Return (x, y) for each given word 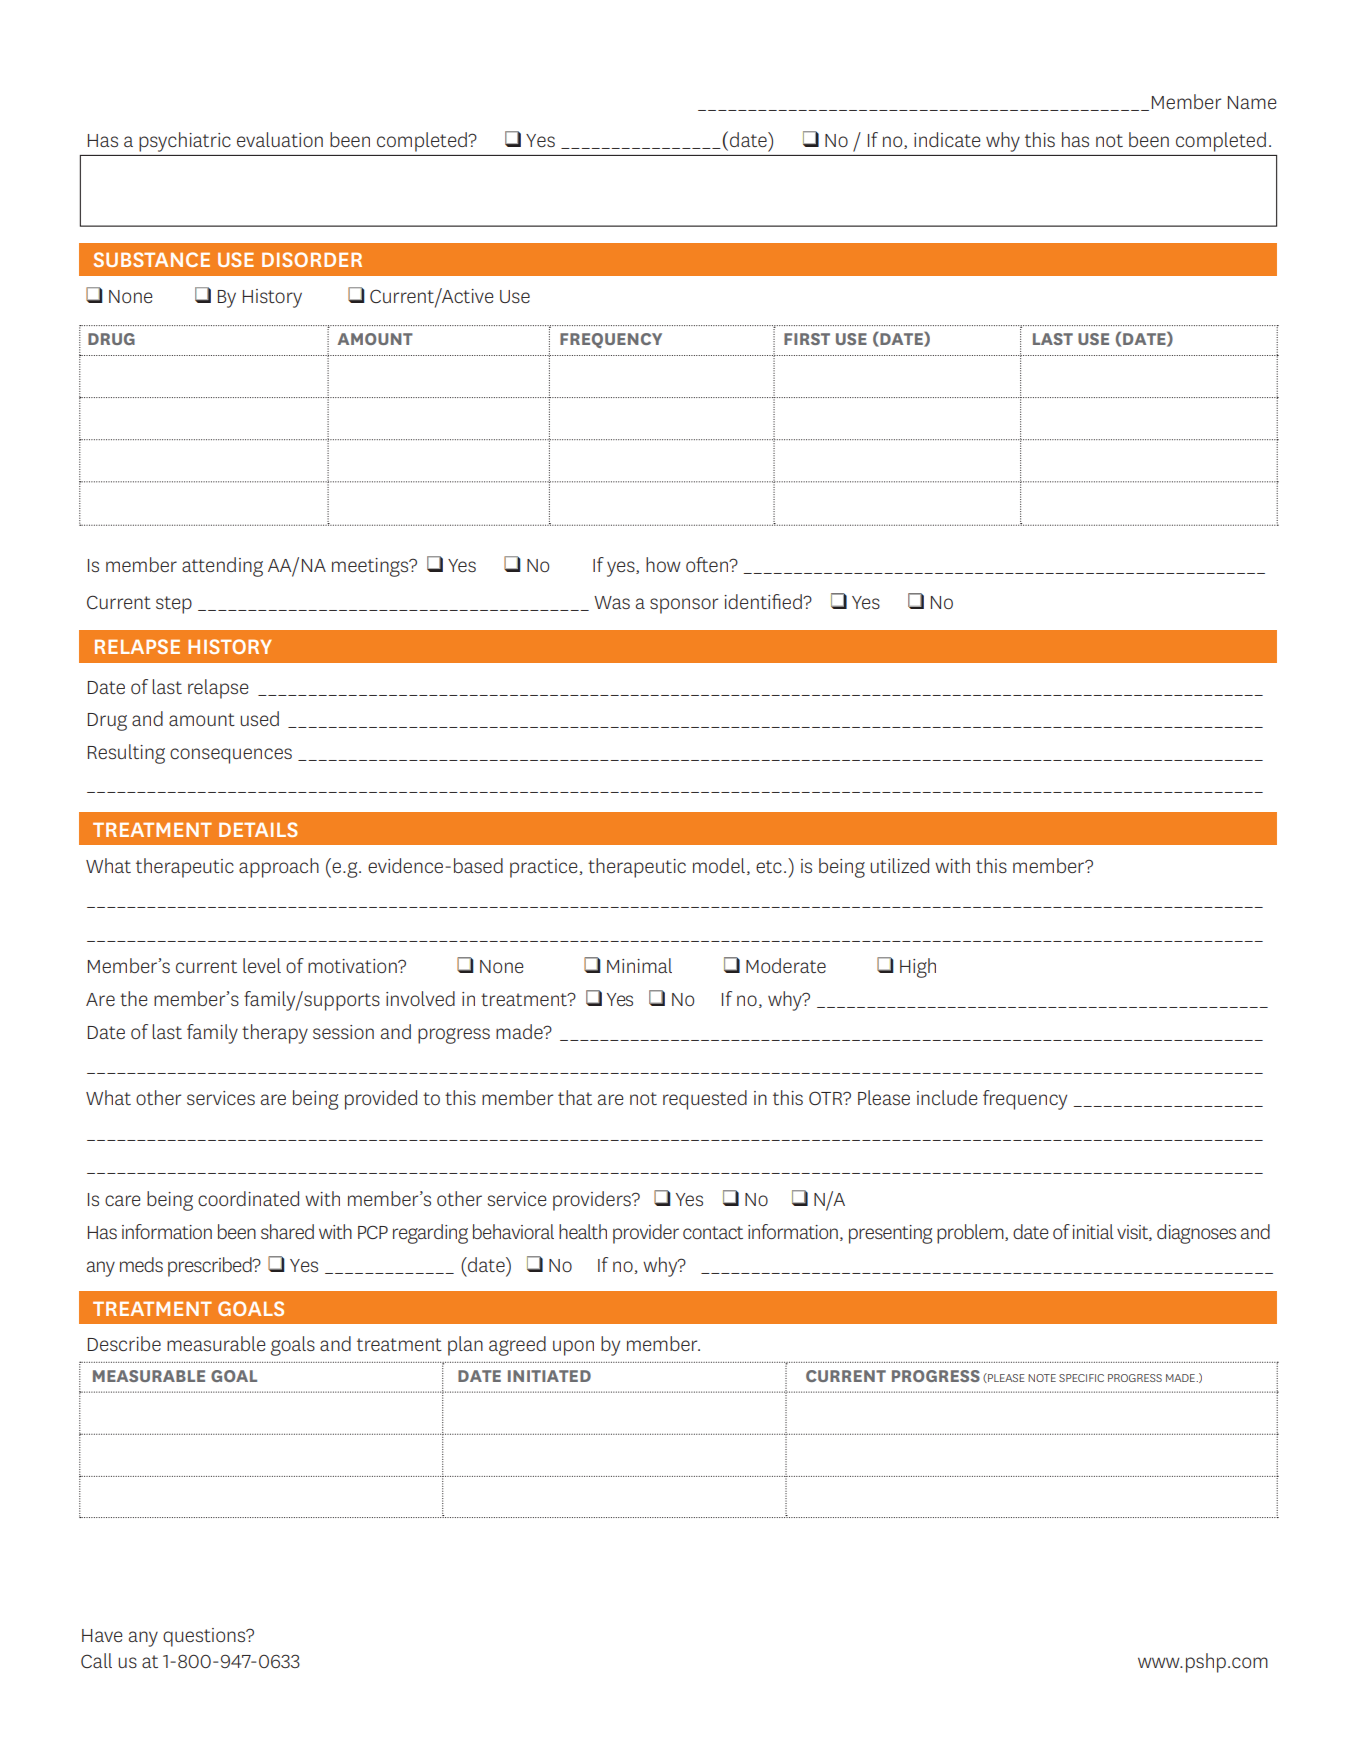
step (174, 605)
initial (1093, 1231)
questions (205, 1637)
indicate (947, 139)
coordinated (248, 1198)
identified (764, 601)
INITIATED (549, 1376)
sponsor (684, 606)
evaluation (280, 139)
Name (1252, 102)
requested (705, 1100)
